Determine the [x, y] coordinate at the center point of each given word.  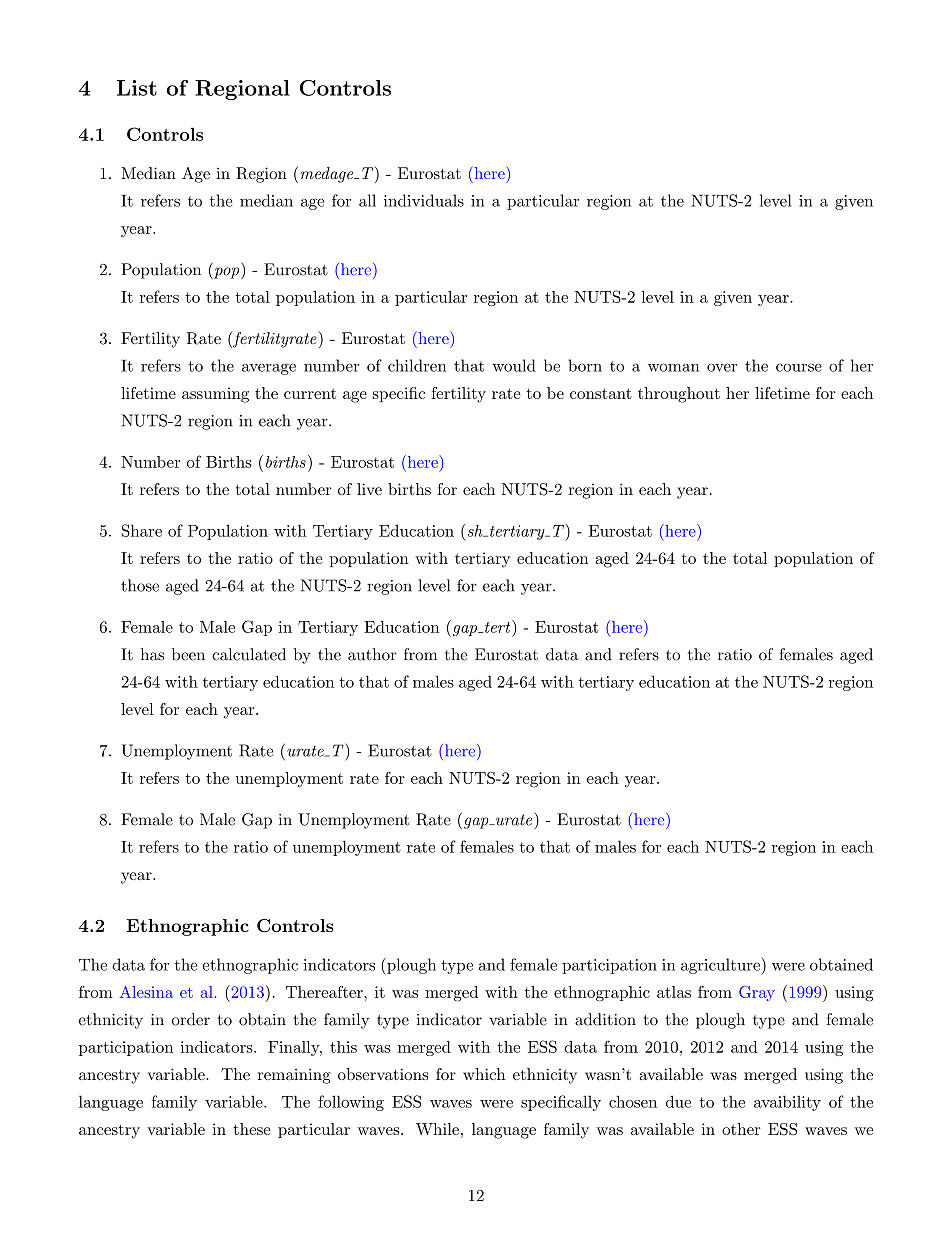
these [252, 1129]
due [678, 1101]
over [722, 367]
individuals [424, 200]
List [137, 88]
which [484, 1074]
